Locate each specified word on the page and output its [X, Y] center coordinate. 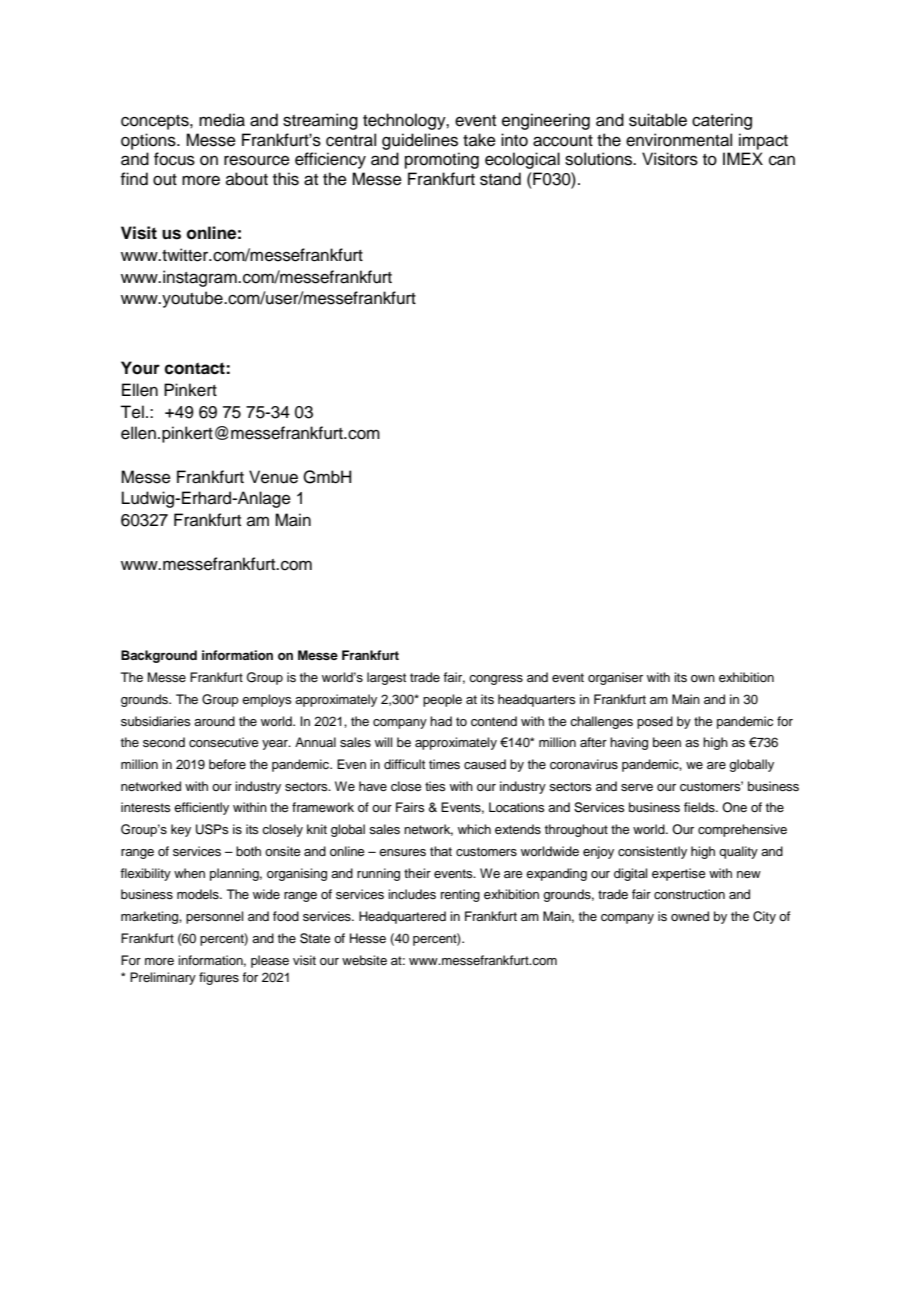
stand [500, 179]
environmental [679, 140]
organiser [615, 678]
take [479, 140]
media [222, 120]
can [782, 160]
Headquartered [402, 917]
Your [140, 368]
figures [219, 978]
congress [496, 680]
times [444, 764]
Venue [273, 477]
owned [690, 916]
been [667, 742]
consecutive [224, 742]
